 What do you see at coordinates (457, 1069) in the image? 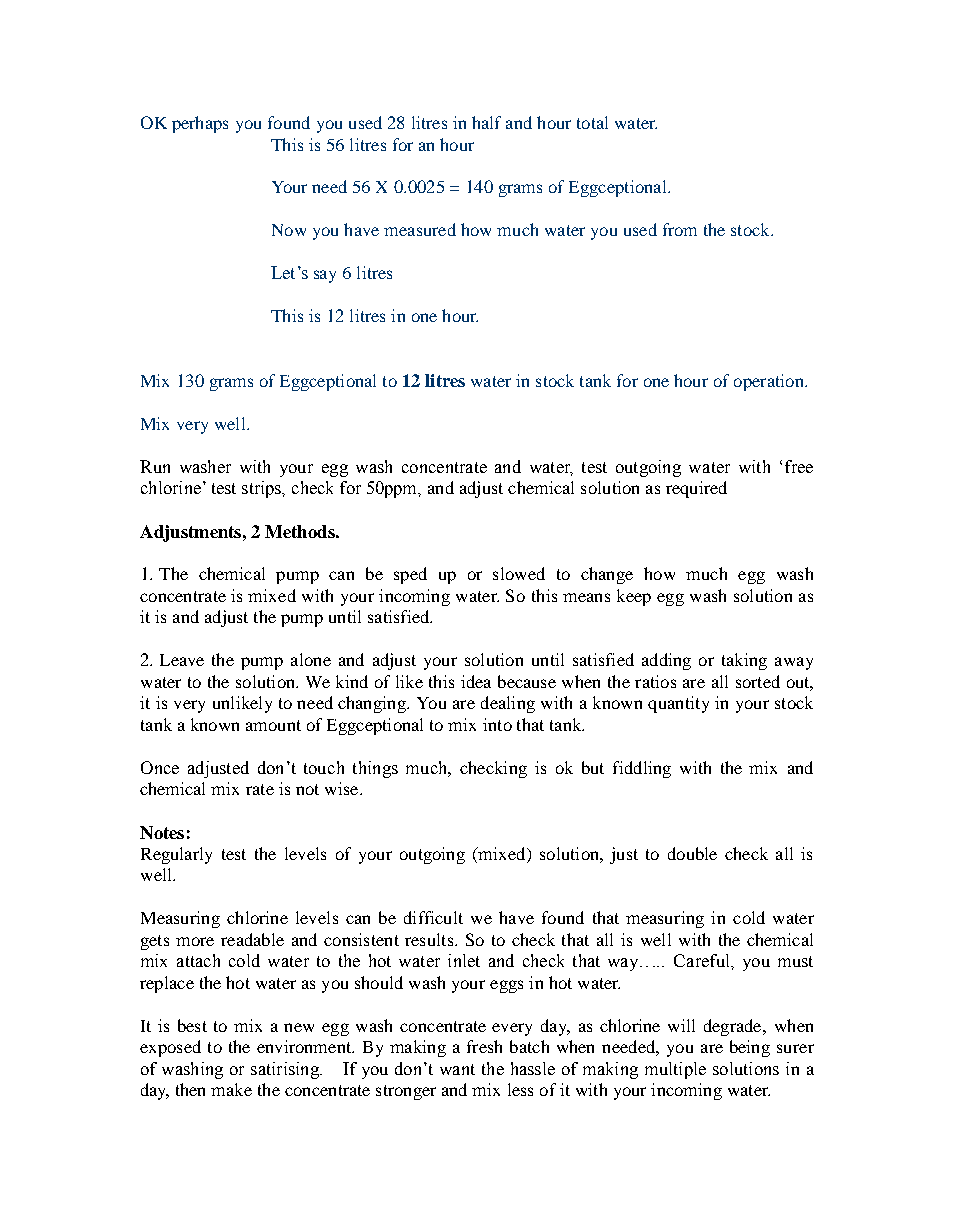
I see `want` at bounding box center [457, 1069].
